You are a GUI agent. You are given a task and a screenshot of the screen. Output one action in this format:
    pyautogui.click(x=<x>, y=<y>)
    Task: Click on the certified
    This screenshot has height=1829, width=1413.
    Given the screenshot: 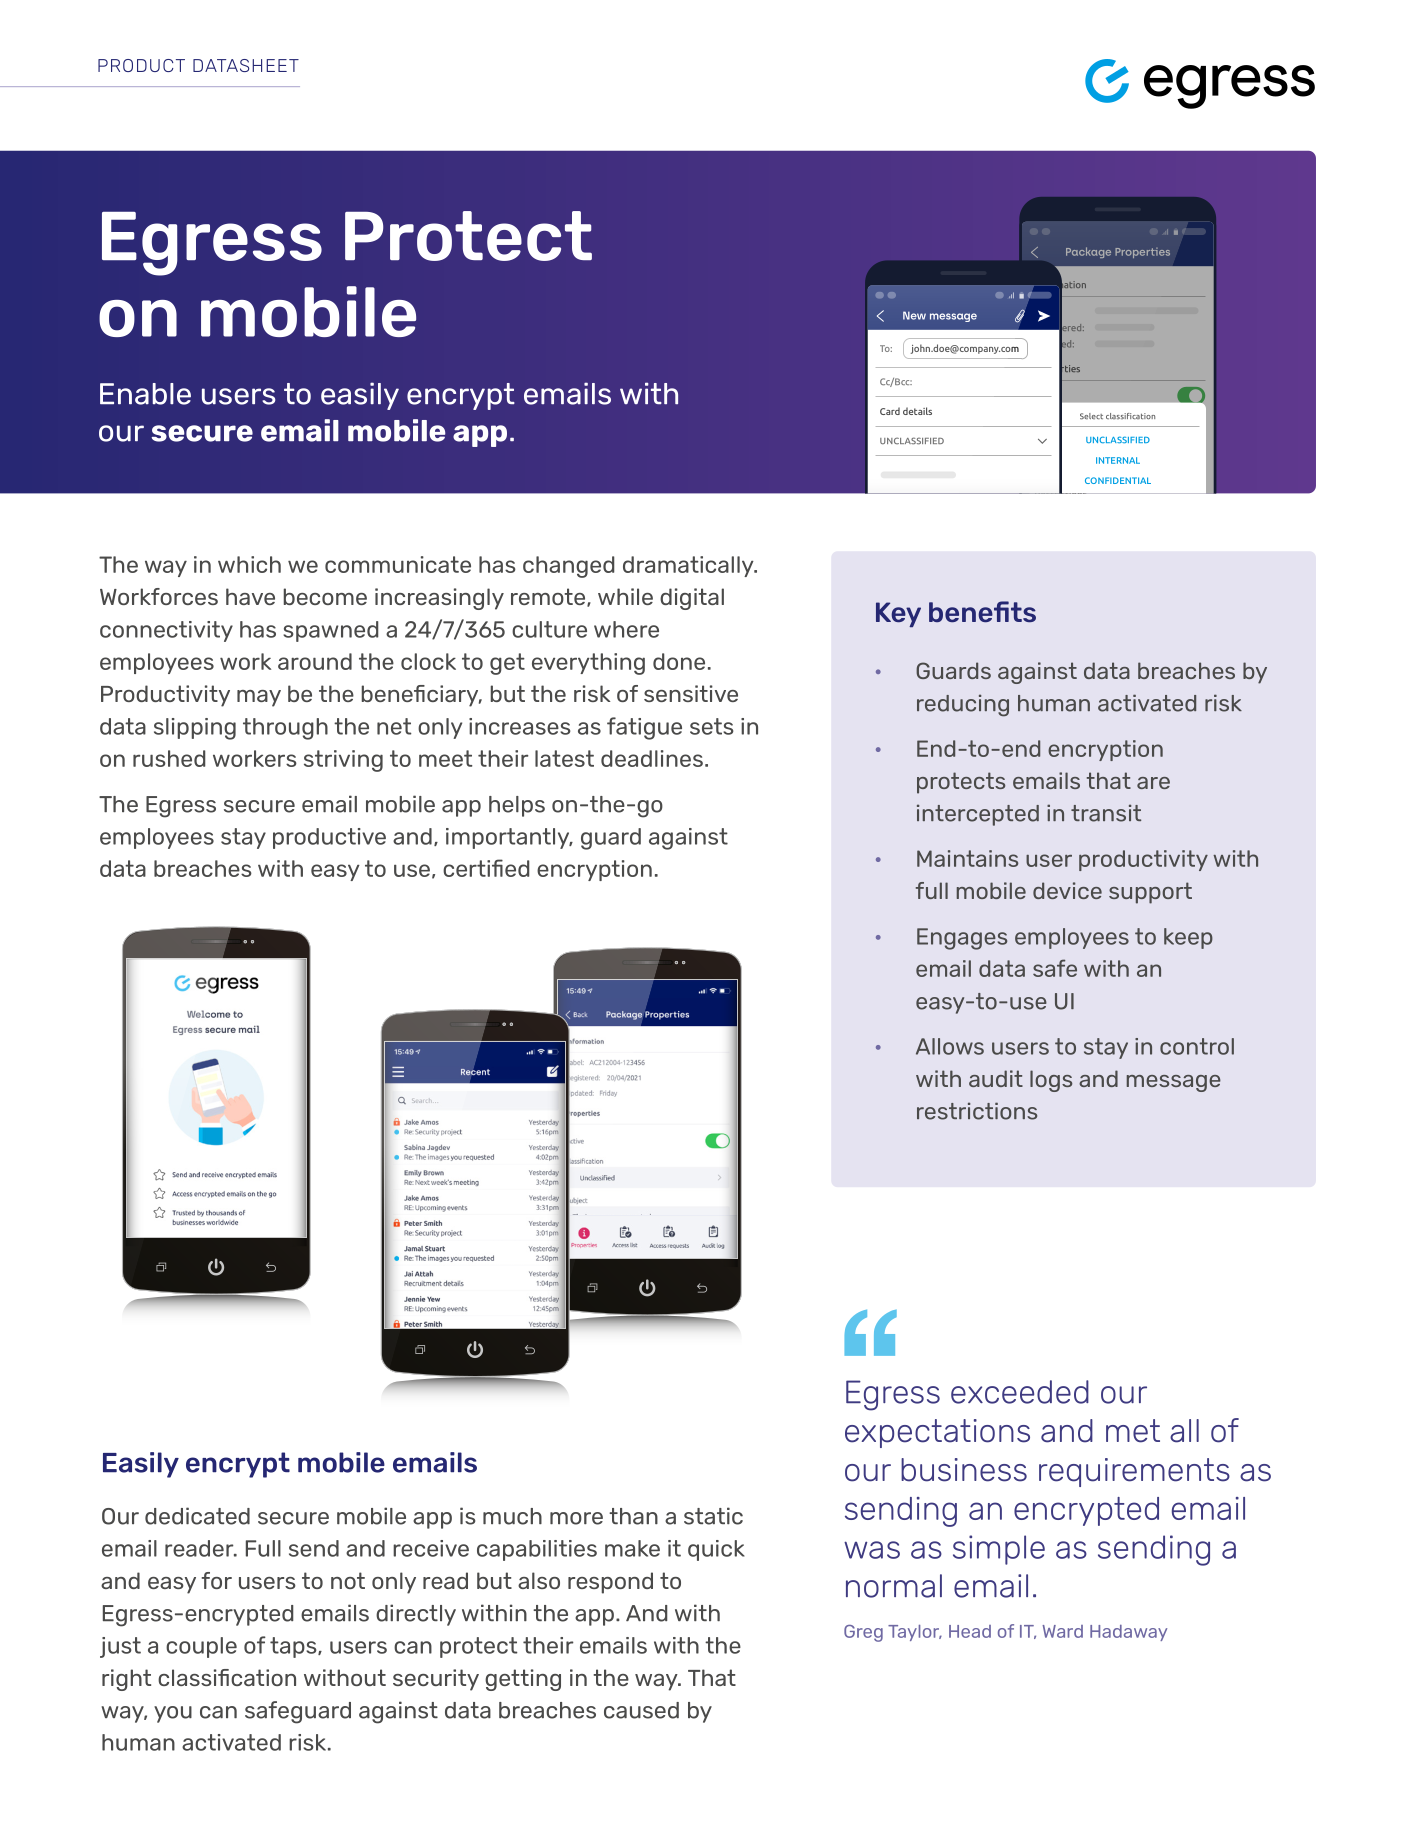 What is the action you would take?
    pyautogui.click(x=486, y=868)
